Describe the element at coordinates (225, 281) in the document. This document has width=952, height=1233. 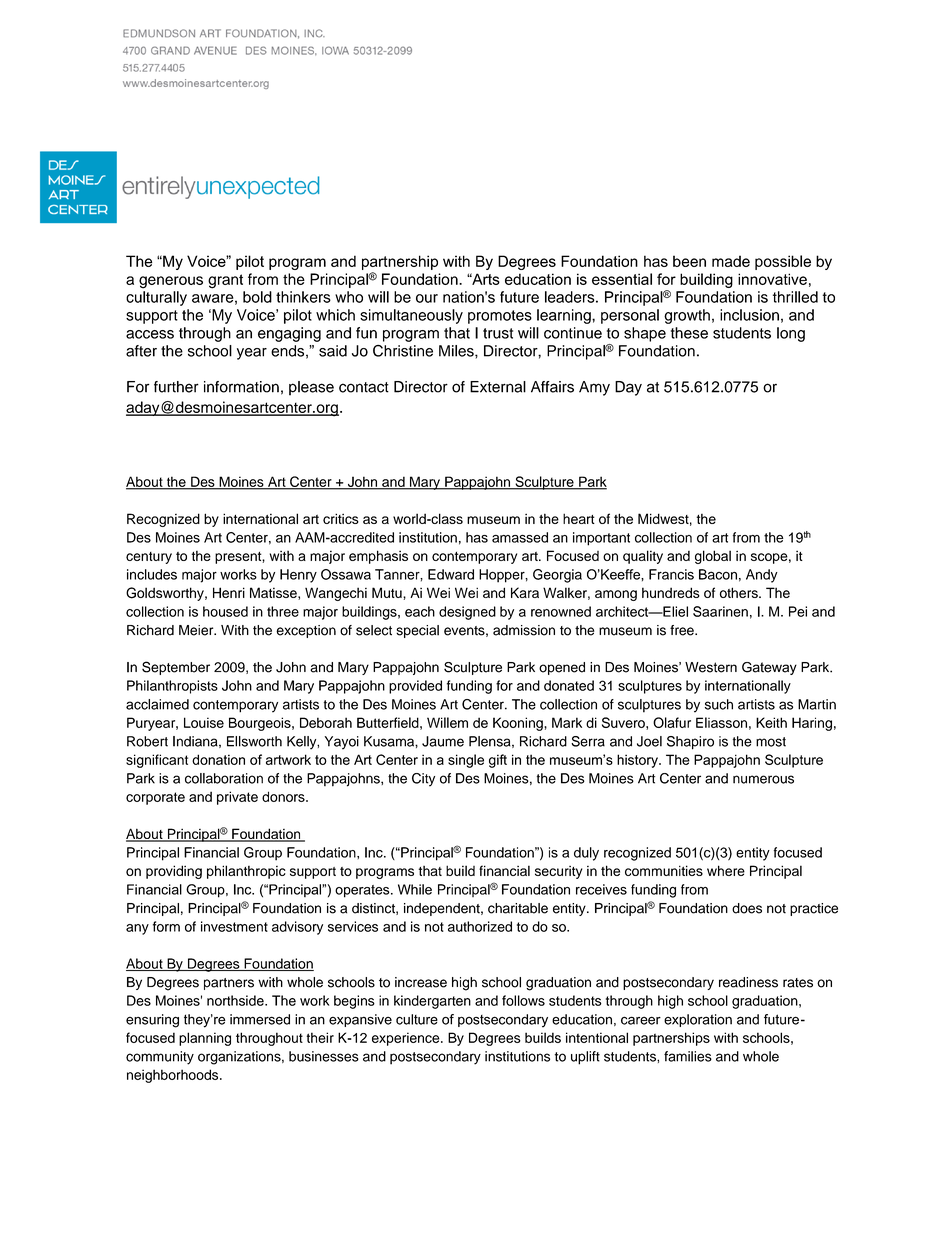
I see `grant` at that location.
